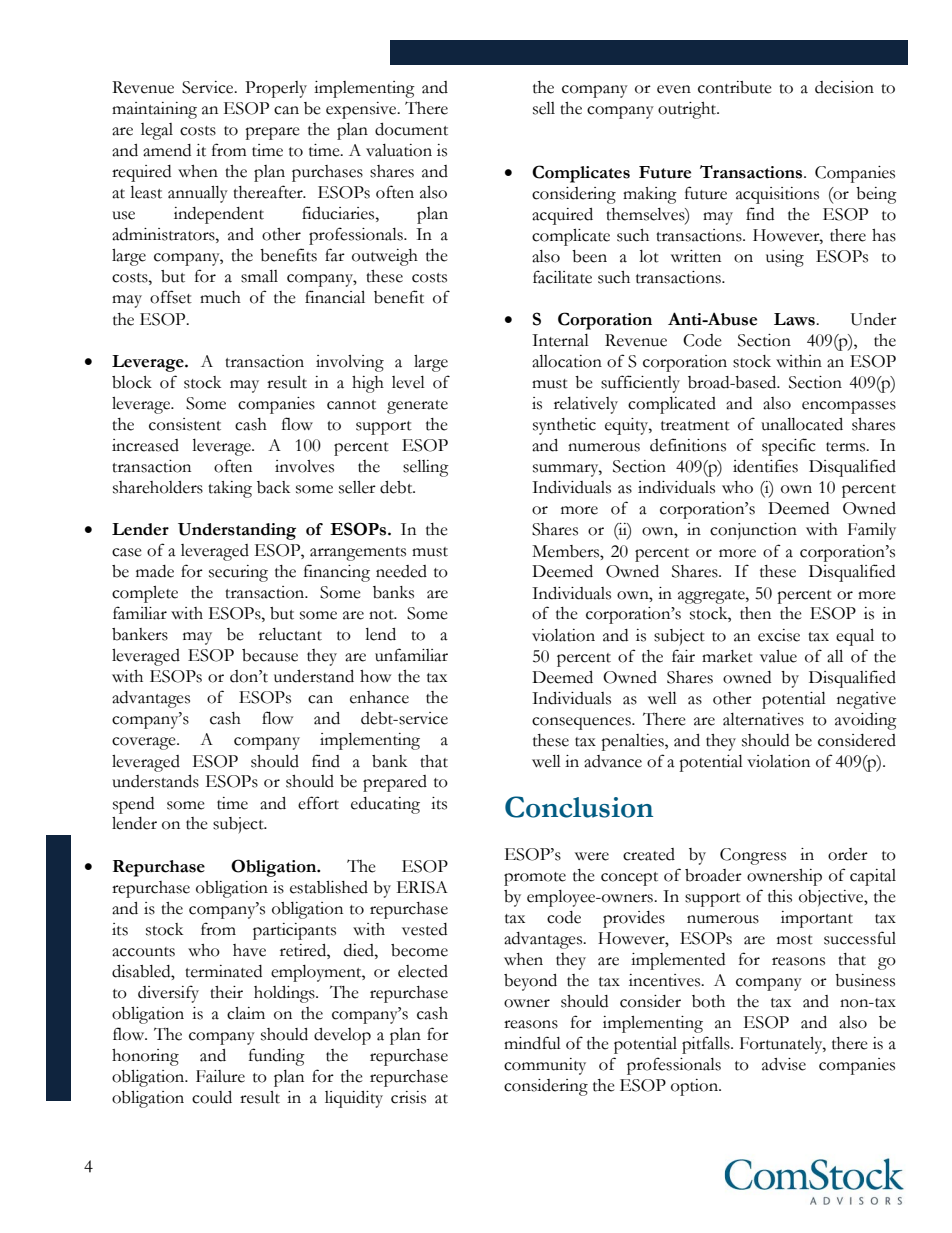  I want to click on community, so click(545, 1066).
